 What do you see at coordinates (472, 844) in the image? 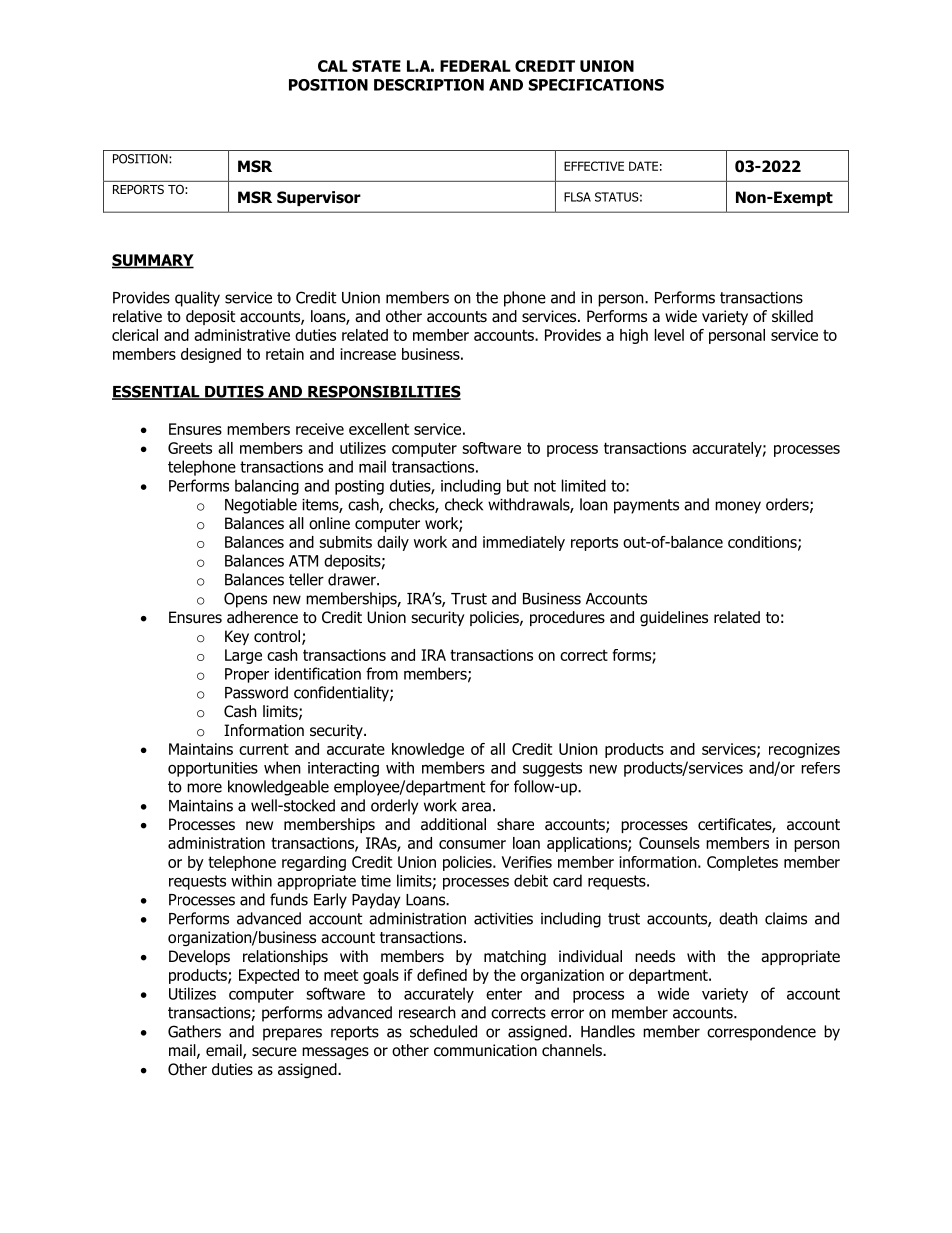
I see `consumer` at bounding box center [472, 844].
